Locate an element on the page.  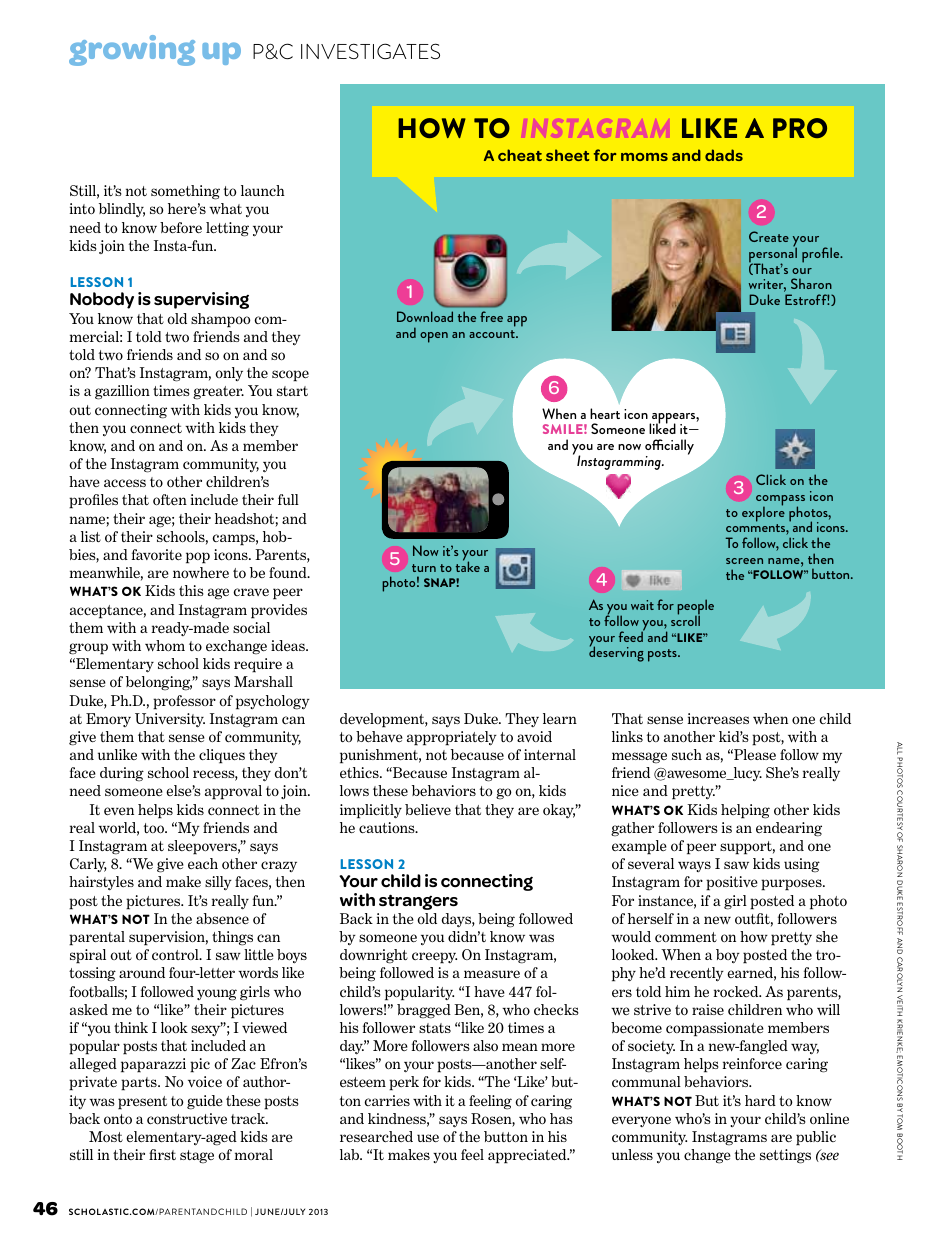
personal is located at coordinates (773, 255).
